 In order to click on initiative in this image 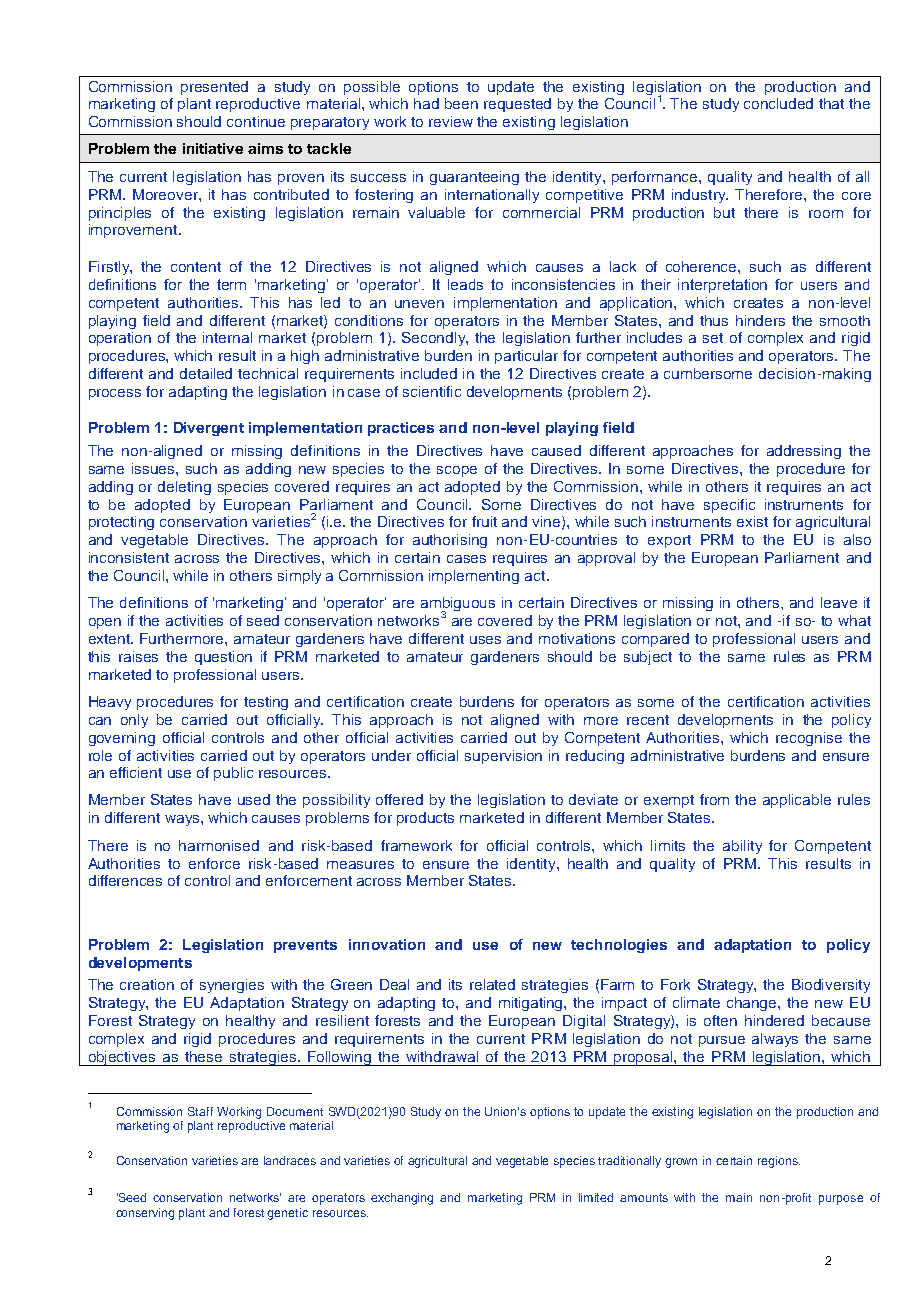, I will do `click(213, 148)`.
